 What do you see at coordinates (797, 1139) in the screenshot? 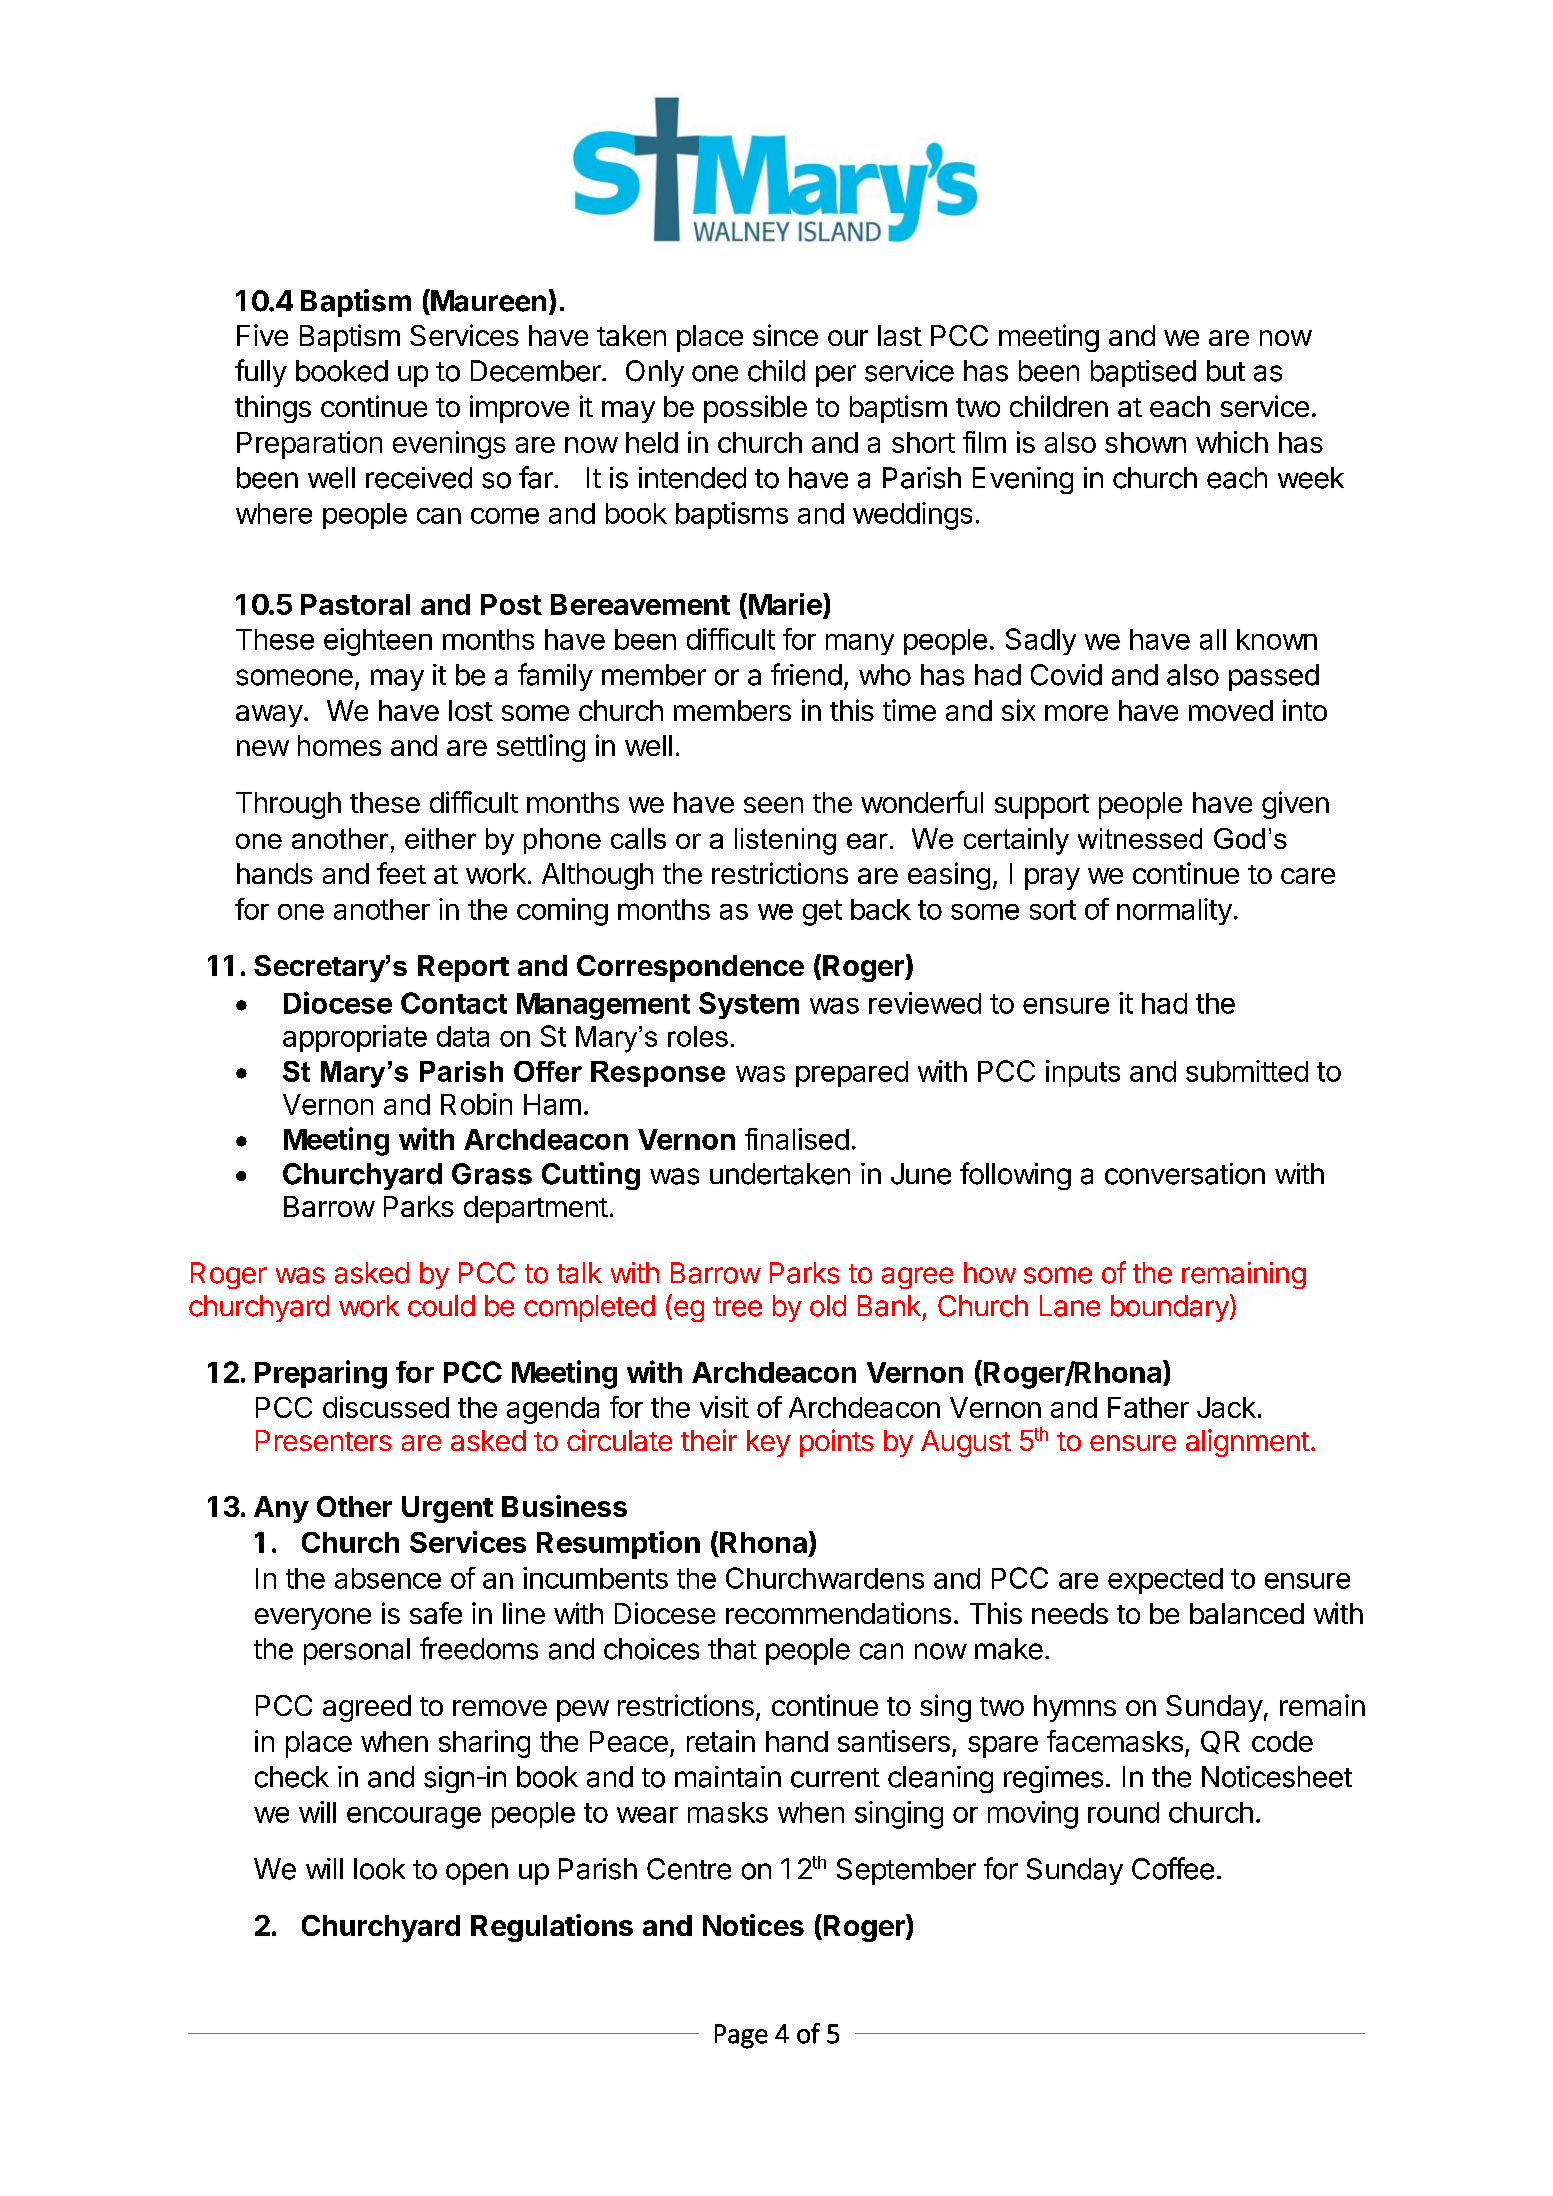
I see `finalised` at bounding box center [797, 1139].
